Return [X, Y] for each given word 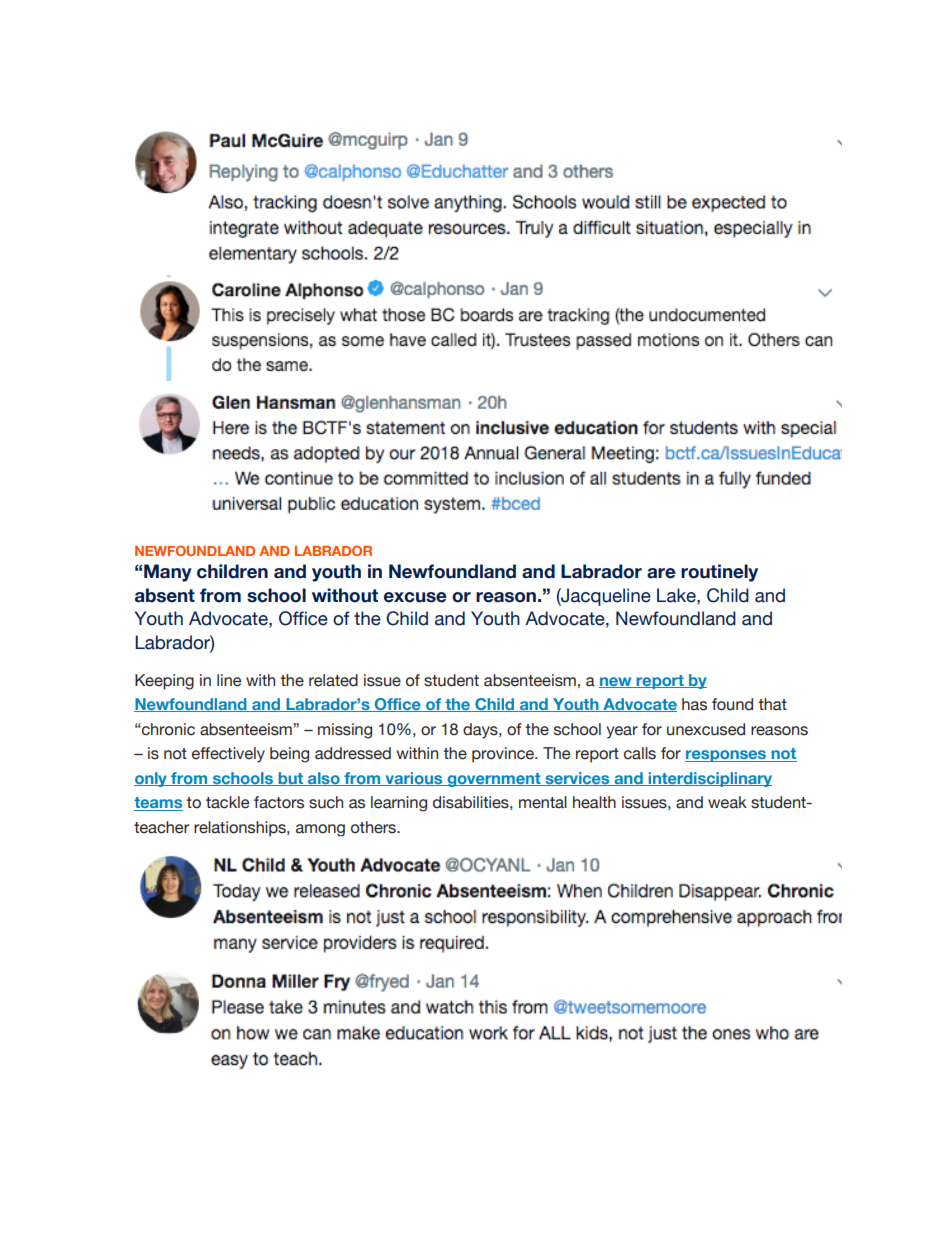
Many [168, 573]
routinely [719, 573]
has [694, 704]
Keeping [164, 682]
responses [726, 756]
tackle [227, 802]
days [481, 731]
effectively [228, 755]
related [333, 680]
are [661, 573]
